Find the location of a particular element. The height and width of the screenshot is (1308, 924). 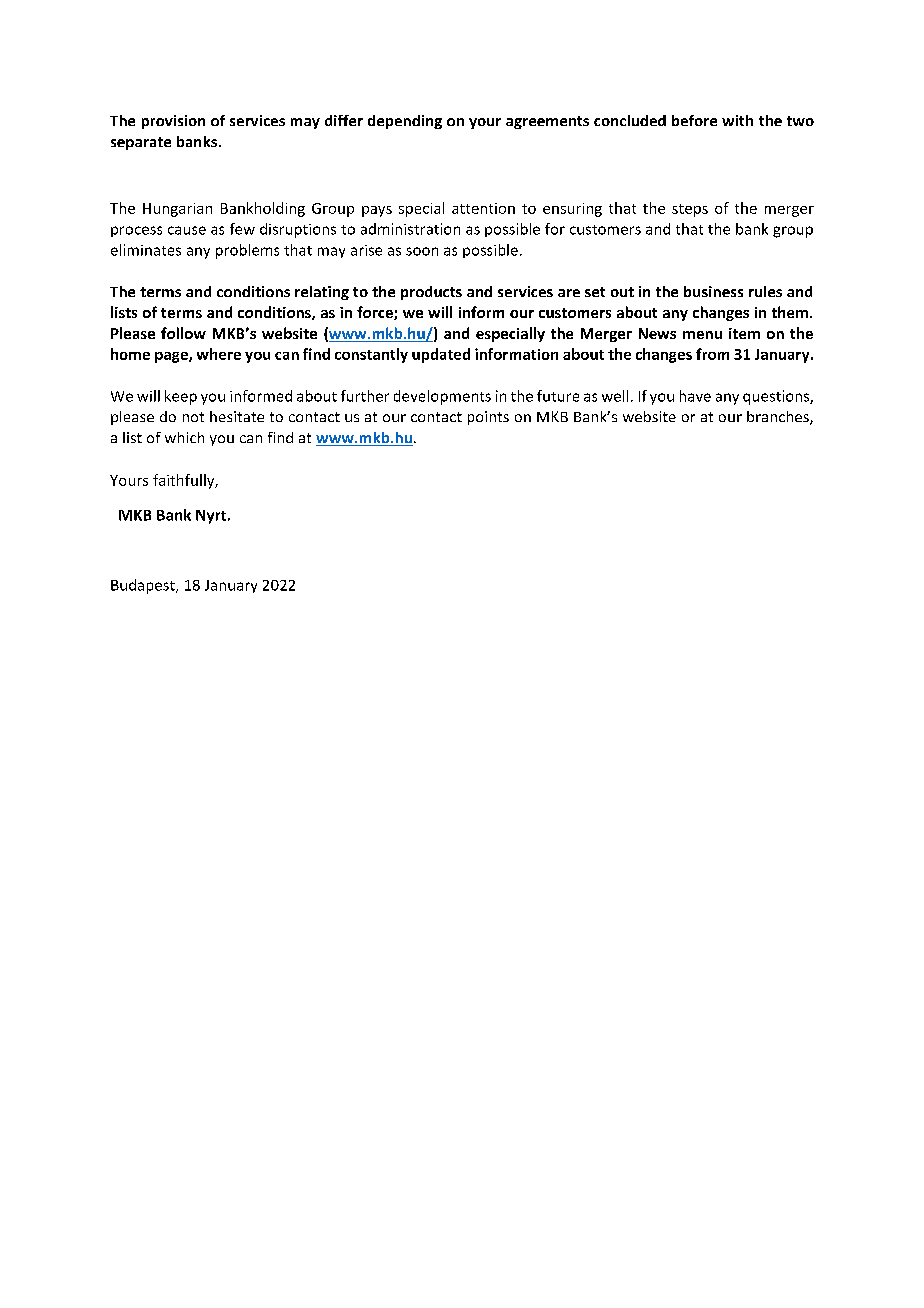

depending is located at coordinates (405, 122).
